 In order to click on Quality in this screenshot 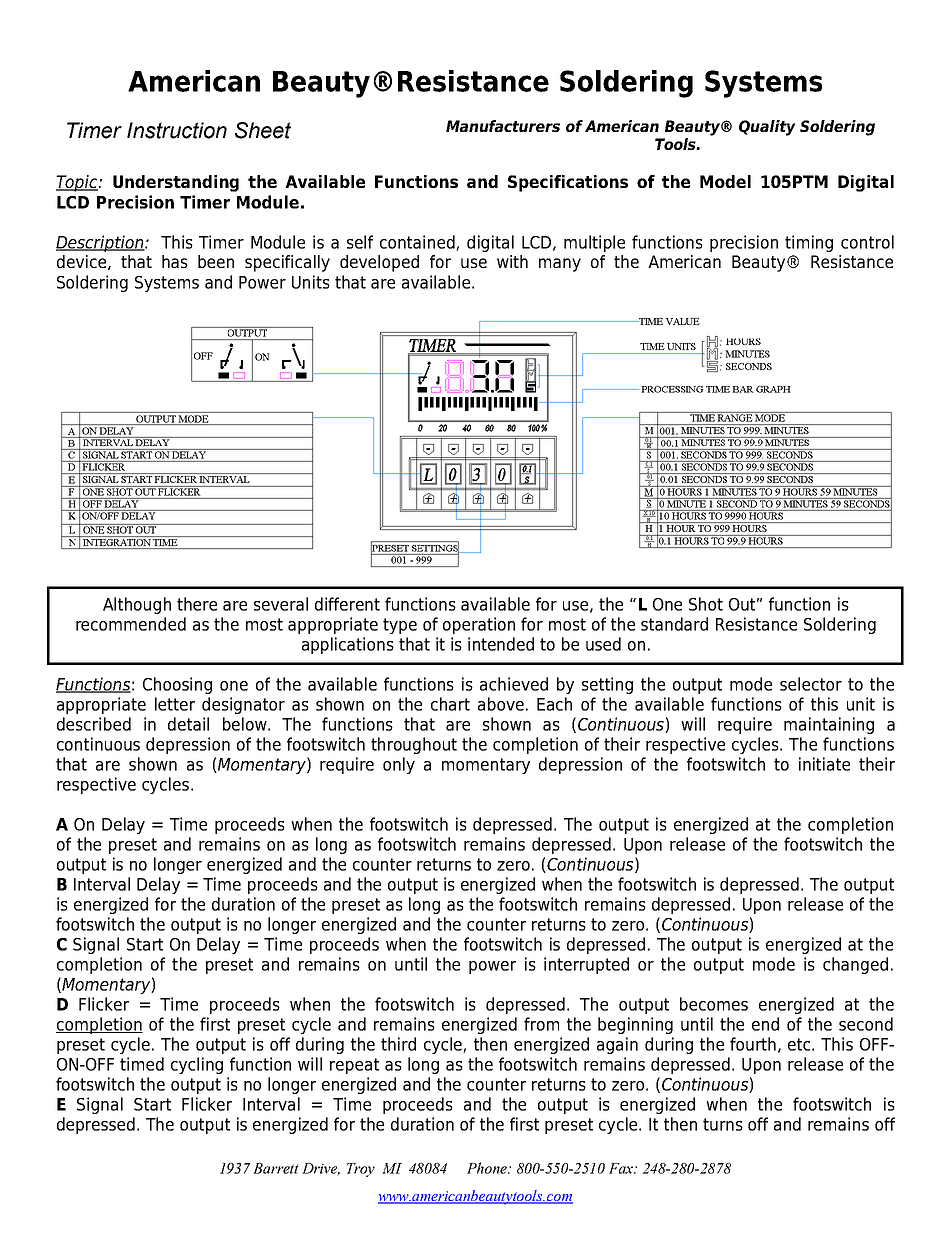, I will do `click(767, 128)`.
